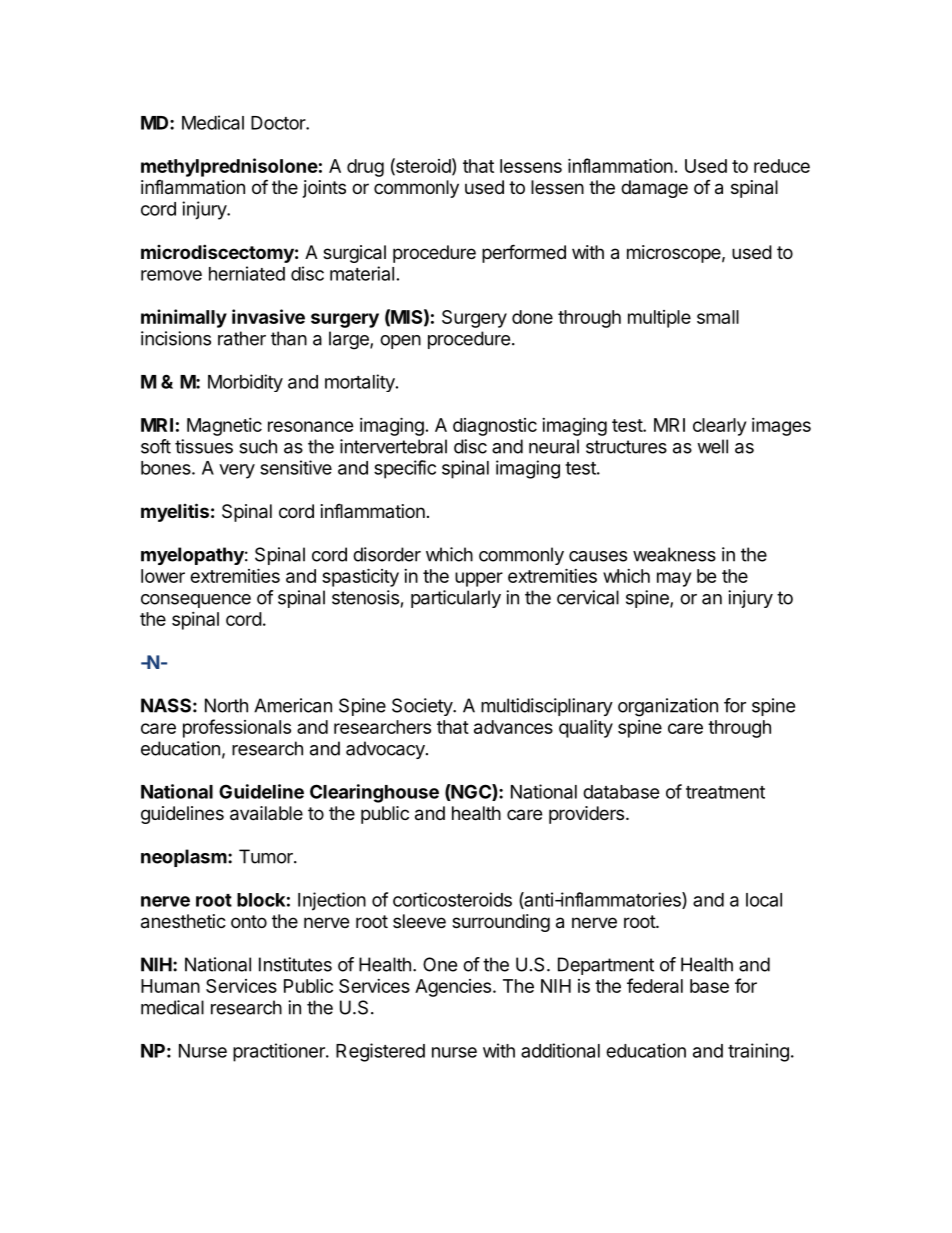 This screenshot has height=1233, width=952. What do you see at coordinates (280, 1052) in the screenshot?
I see `practitioner` at bounding box center [280, 1052].
